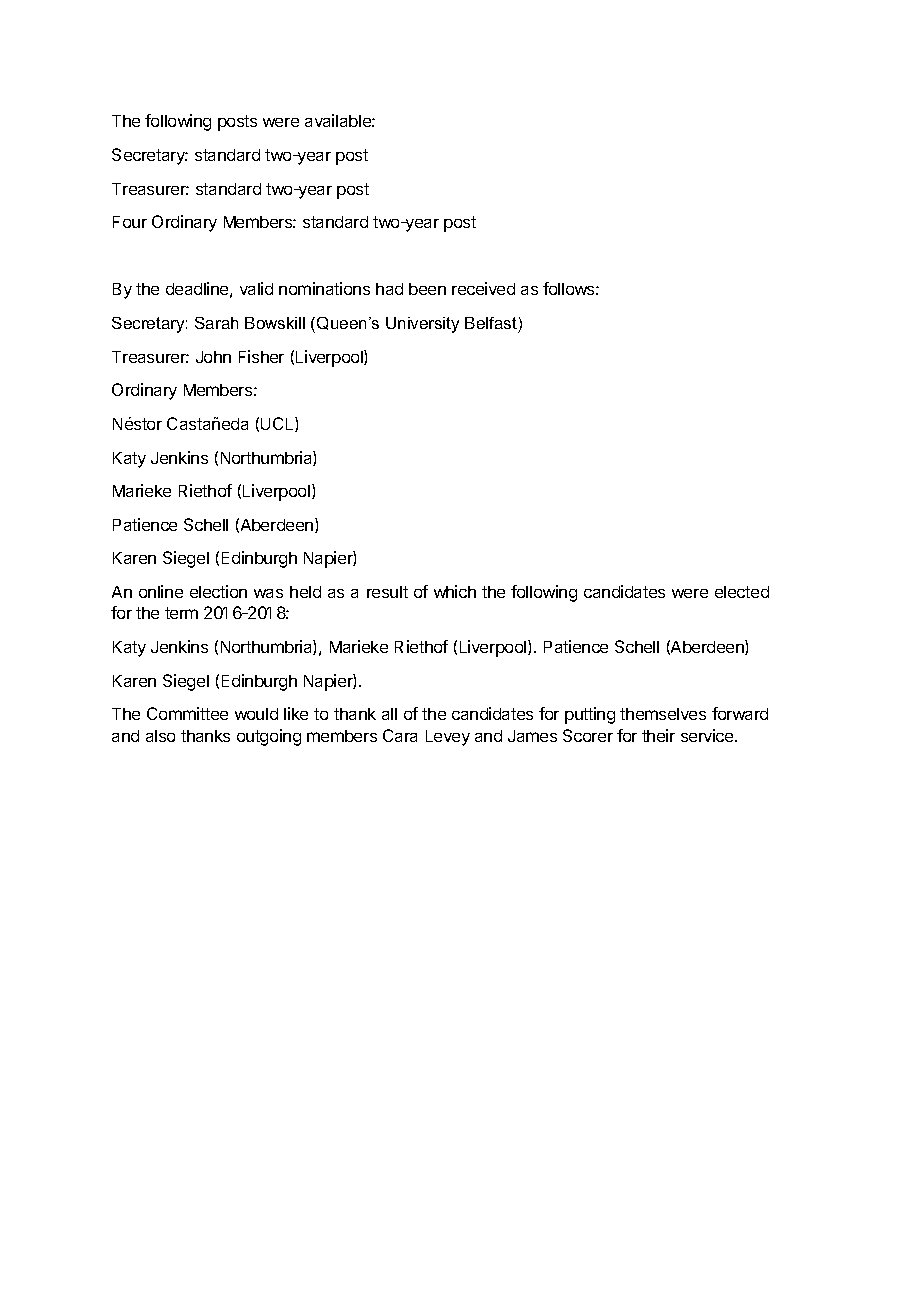 Image resolution: width=924 pixels, height=1308 pixels. What do you see at coordinates (278, 424) in the page?
I see `UCL` at bounding box center [278, 424].
